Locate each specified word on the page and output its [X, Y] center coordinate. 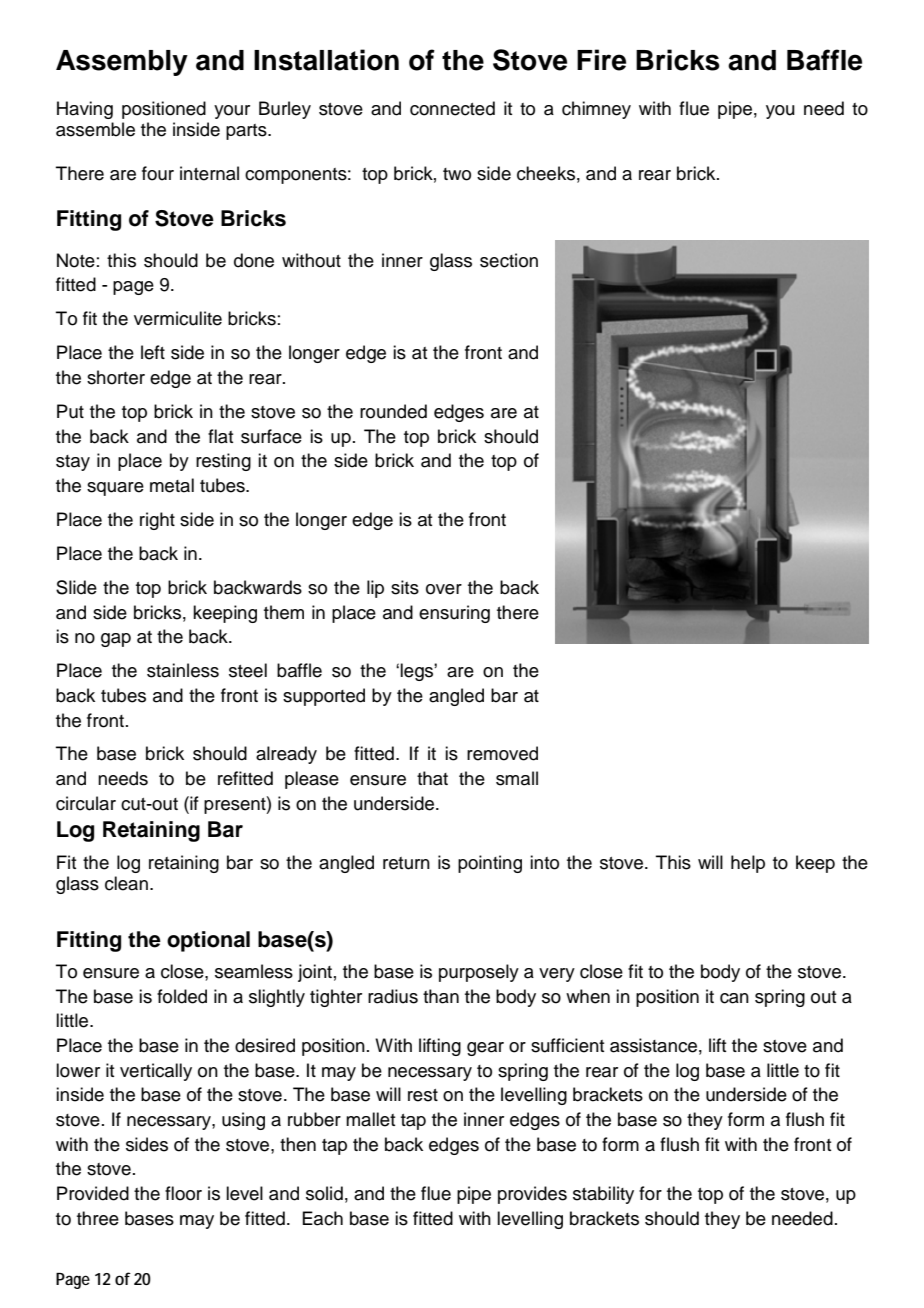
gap [116, 640]
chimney [596, 110]
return [406, 863]
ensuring [454, 614]
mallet [370, 1119]
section [509, 260]
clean [126, 883]
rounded [393, 411]
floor [183, 1193]
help [748, 864]
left [153, 352]
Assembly [122, 63]
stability [603, 1195]
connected [452, 108]
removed [502, 753]
